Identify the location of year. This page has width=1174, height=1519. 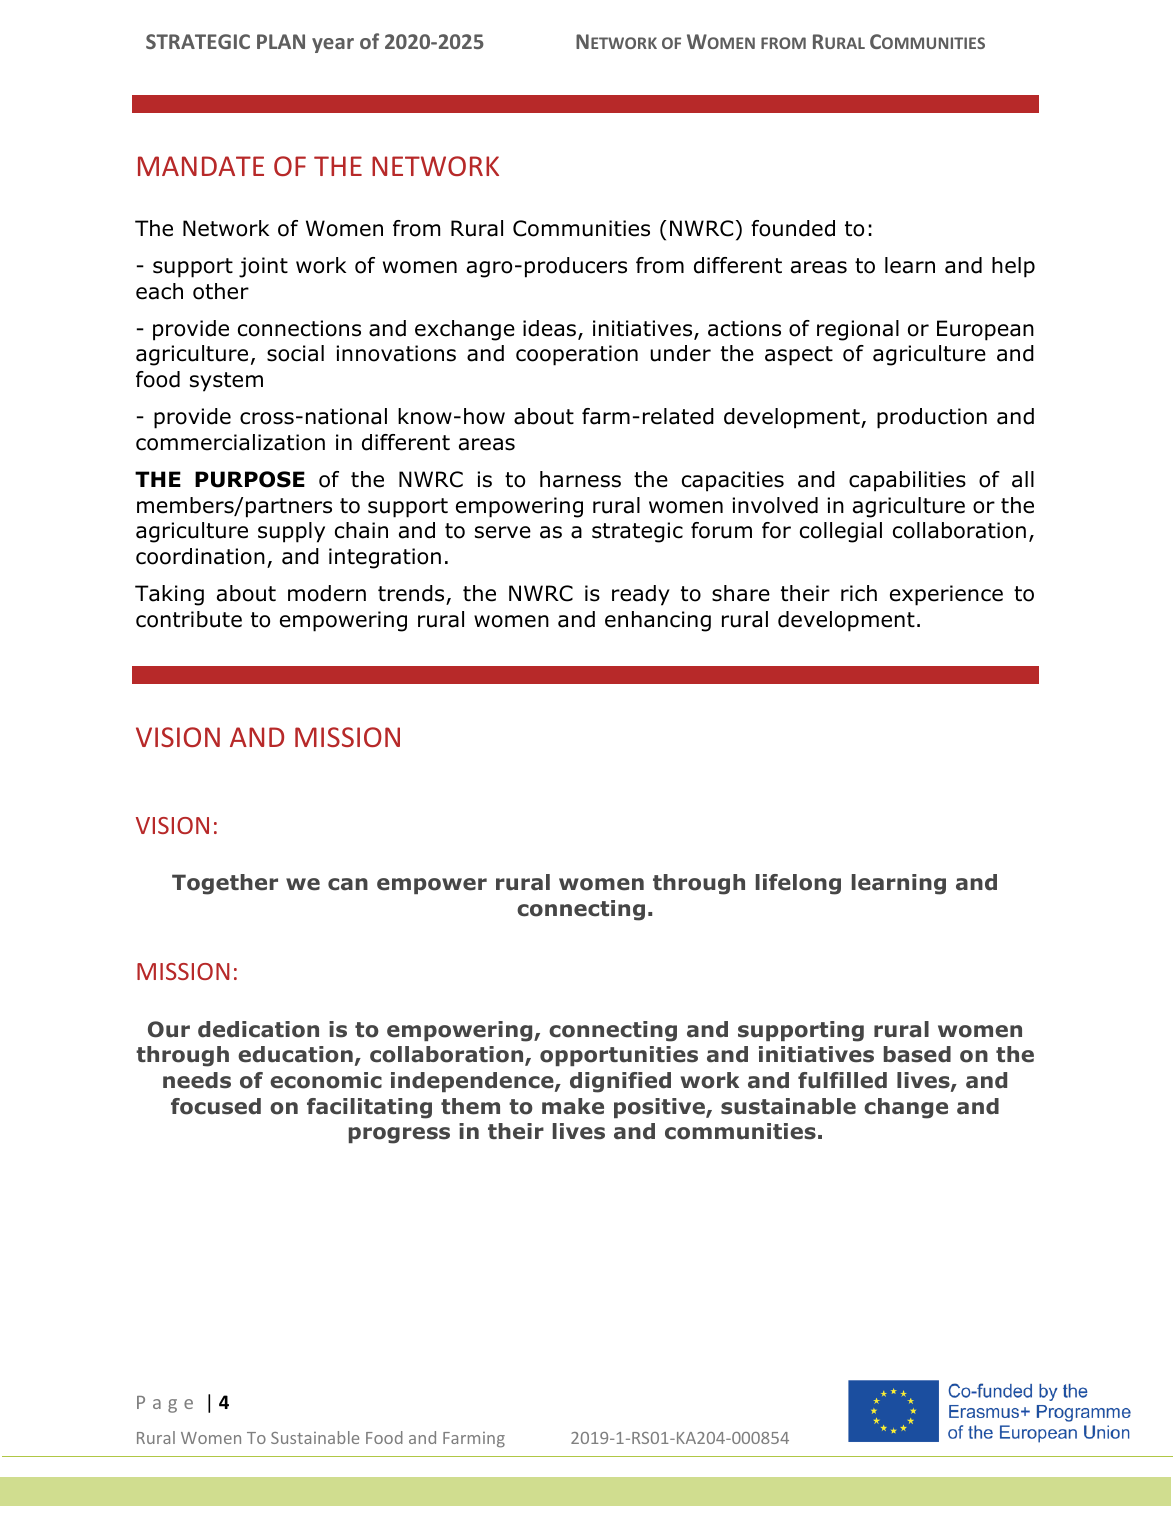
(333, 45).
